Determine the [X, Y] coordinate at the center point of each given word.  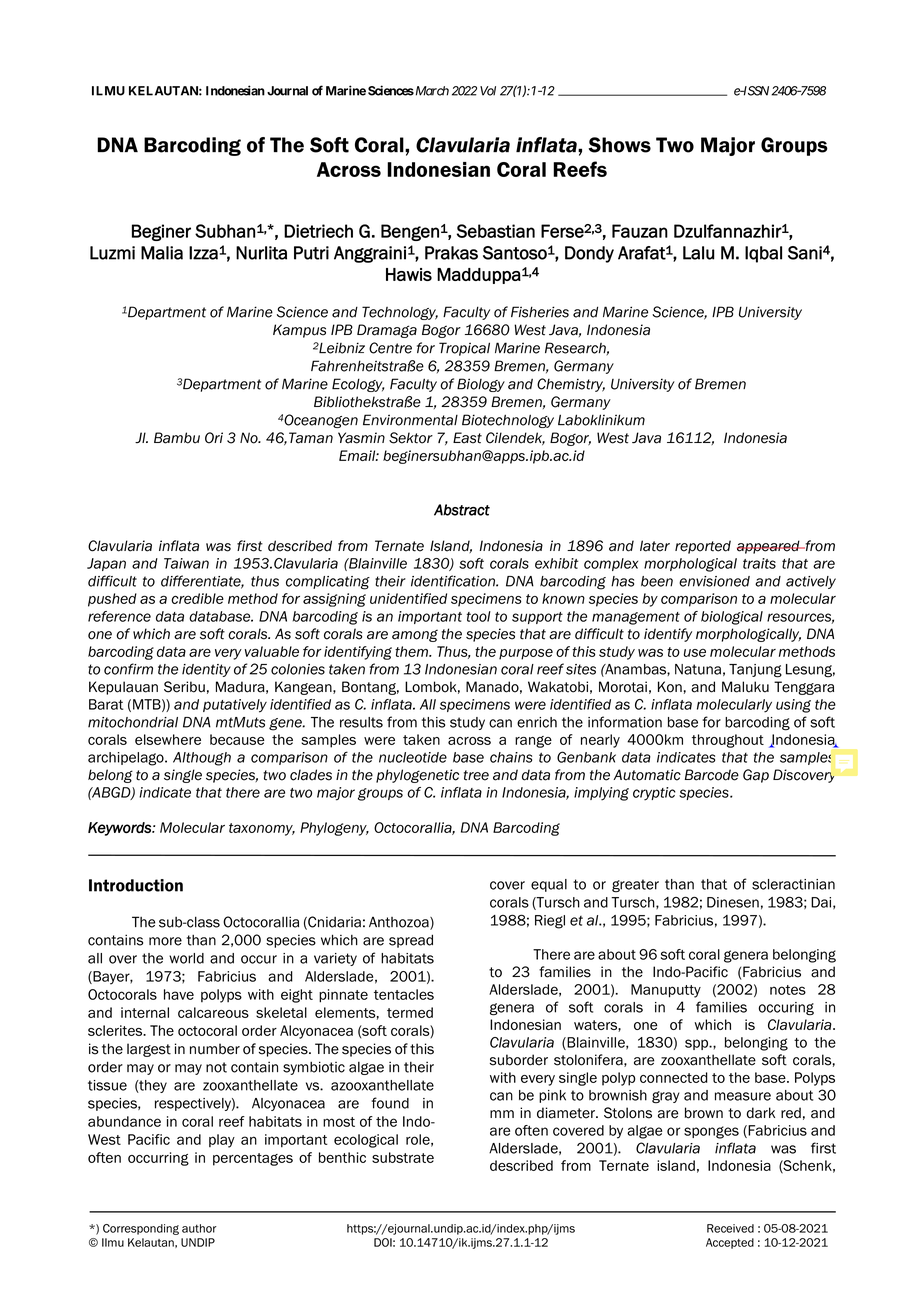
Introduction [136, 885]
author [199, 1228]
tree [476, 775]
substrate [403, 1157]
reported [703, 547]
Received [730, 1228]
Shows [619, 145]
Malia [162, 253]
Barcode [712, 775]
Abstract [462, 510]
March [431, 91]
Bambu [177, 438]
